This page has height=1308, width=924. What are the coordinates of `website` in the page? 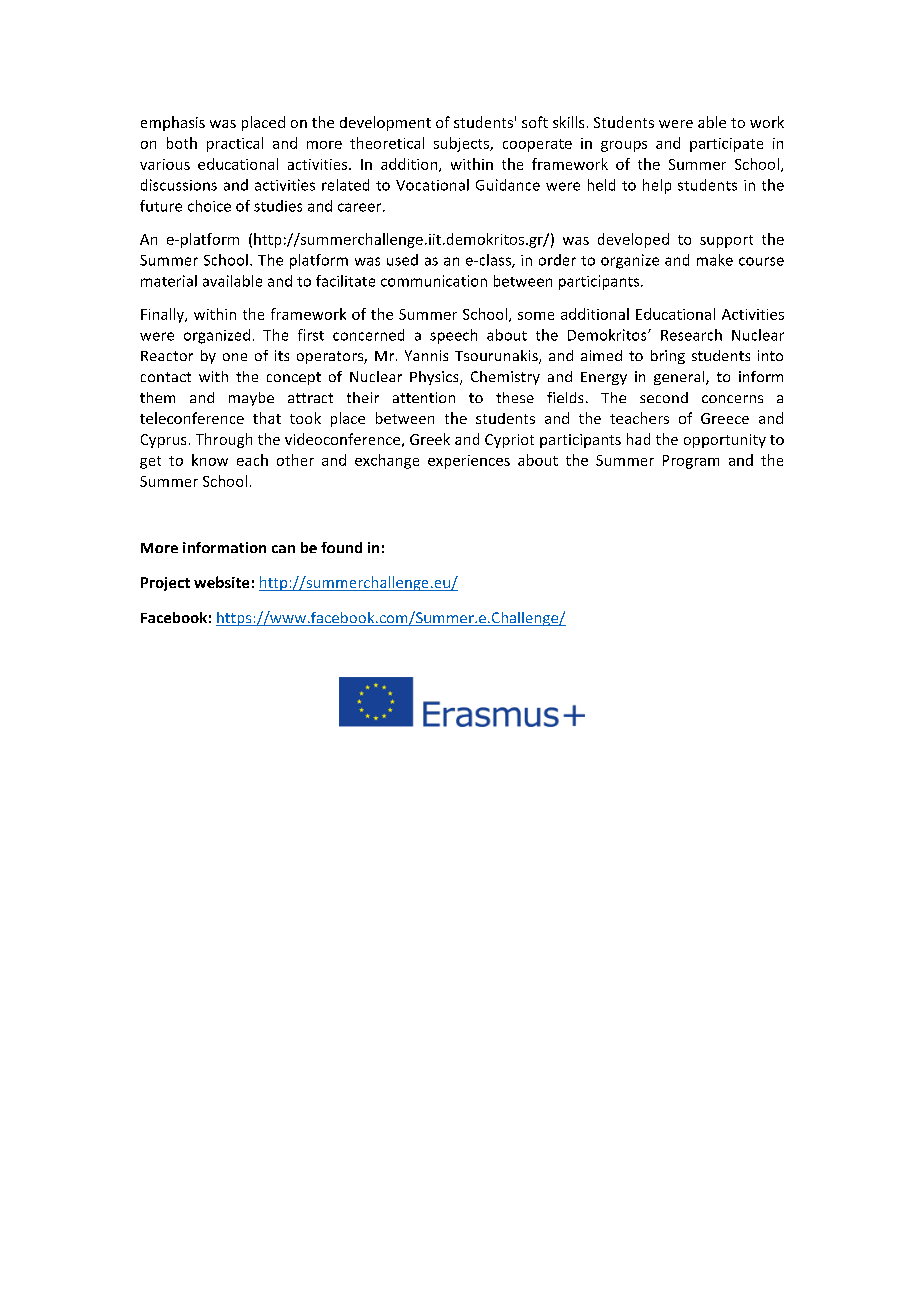 It's located at (221, 582).
